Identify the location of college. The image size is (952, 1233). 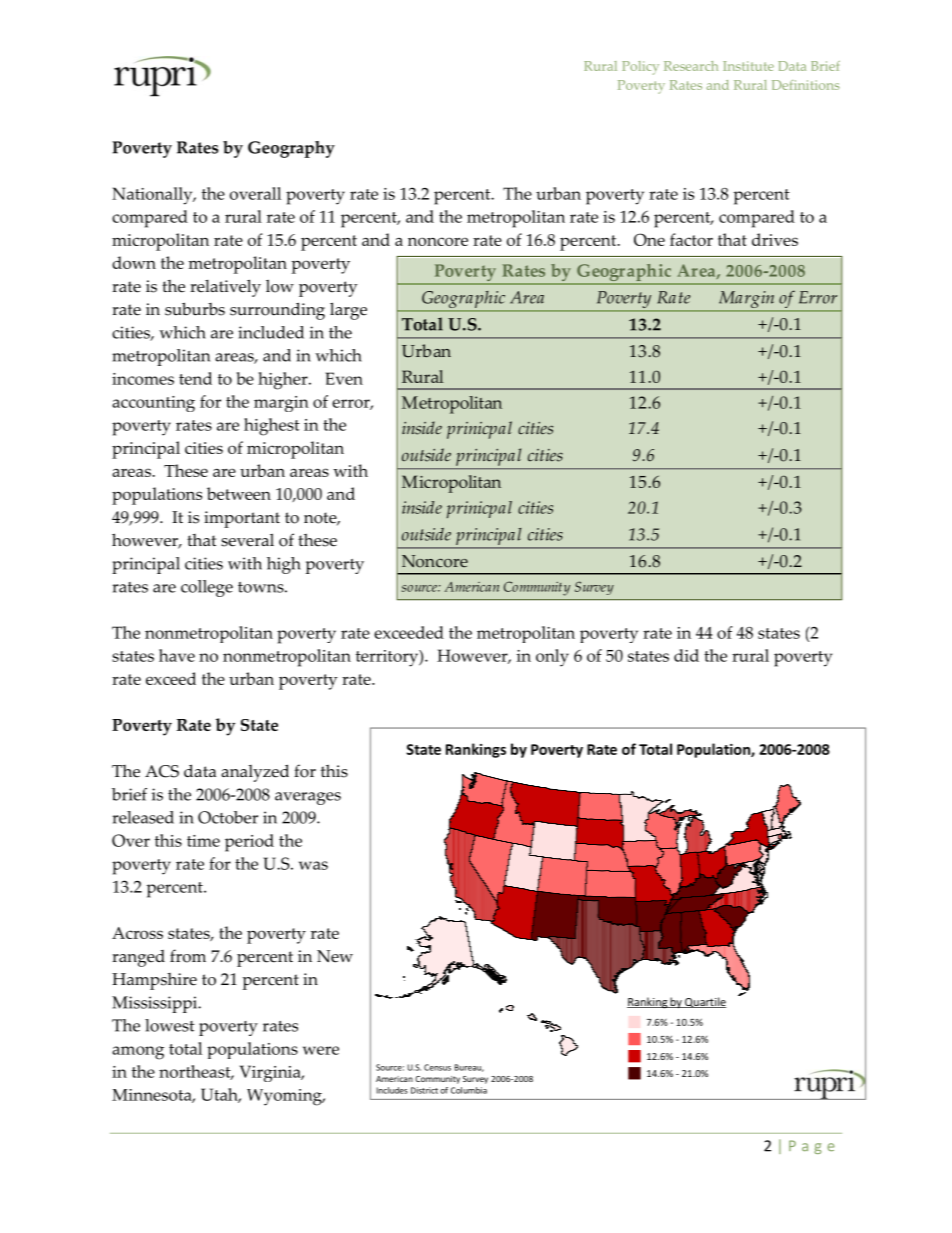
(207, 588).
